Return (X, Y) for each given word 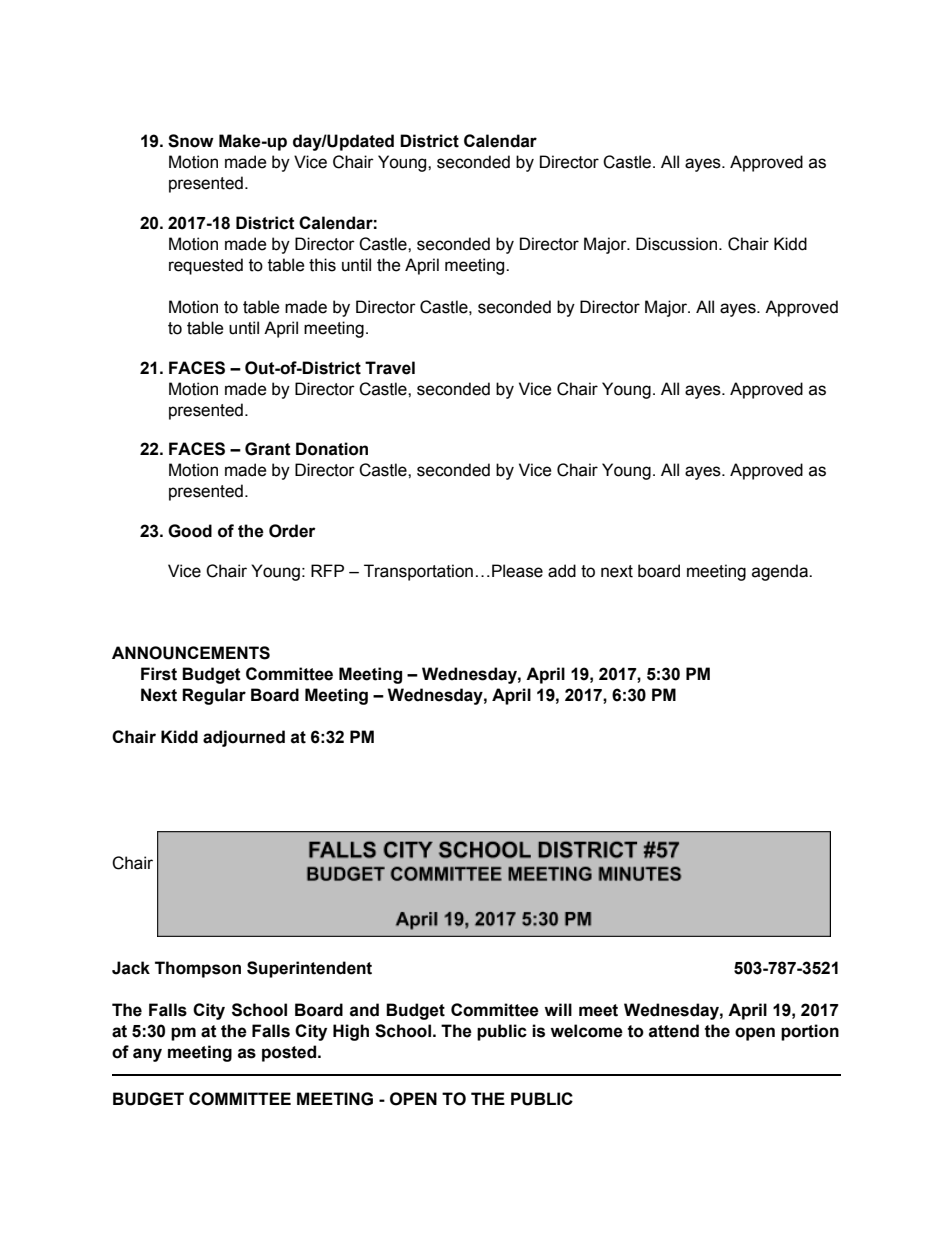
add (562, 571)
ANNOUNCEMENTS (191, 653)
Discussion (678, 244)
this (322, 265)
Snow (191, 141)
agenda (781, 572)
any (147, 1055)
